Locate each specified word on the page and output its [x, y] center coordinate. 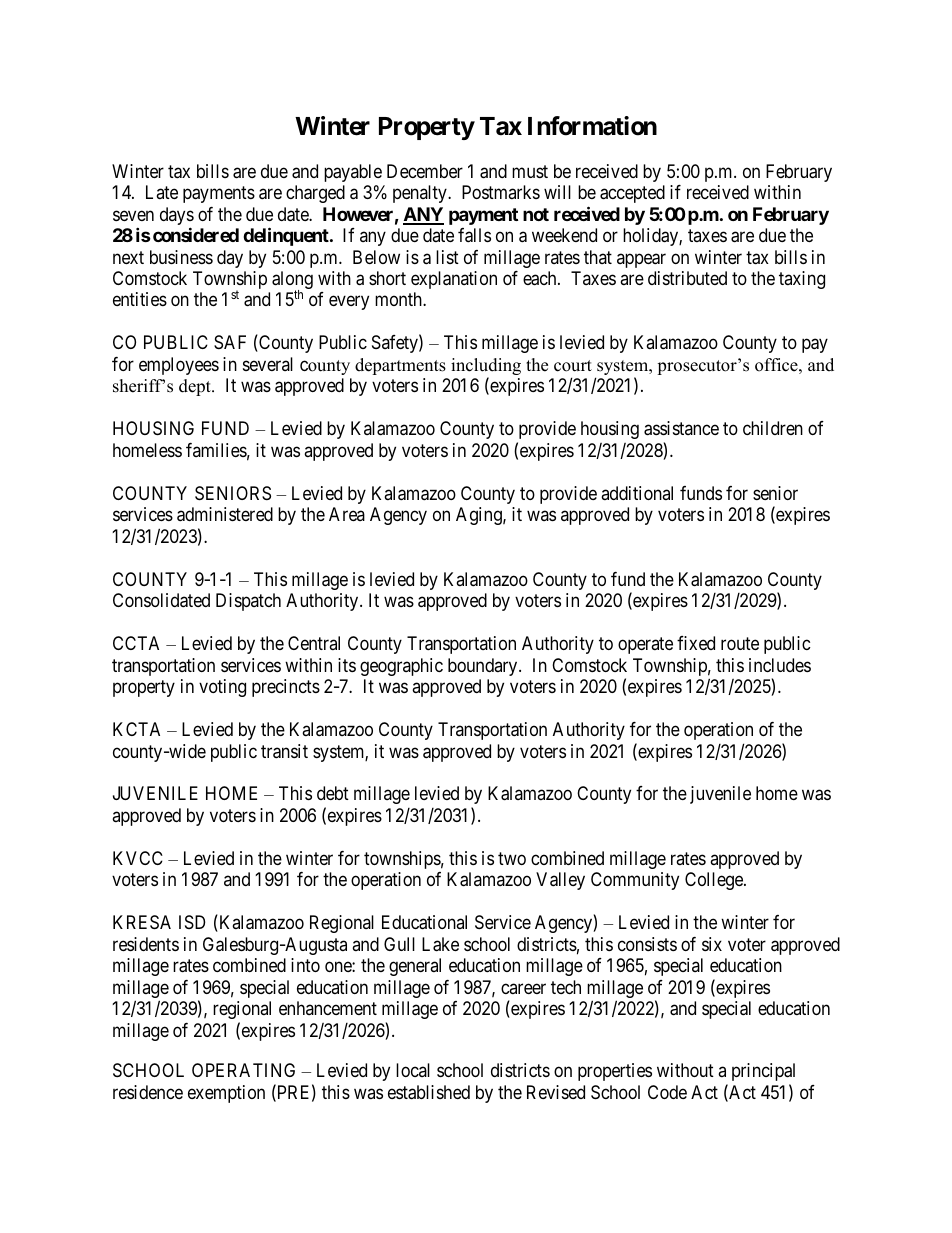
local [413, 1070]
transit [284, 751]
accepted [632, 194]
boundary [484, 667]
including [486, 368]
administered [225, 514]
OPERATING [243, 1070]
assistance [681, 428]
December [425, 171]
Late [162, 192]
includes [780, 665]
